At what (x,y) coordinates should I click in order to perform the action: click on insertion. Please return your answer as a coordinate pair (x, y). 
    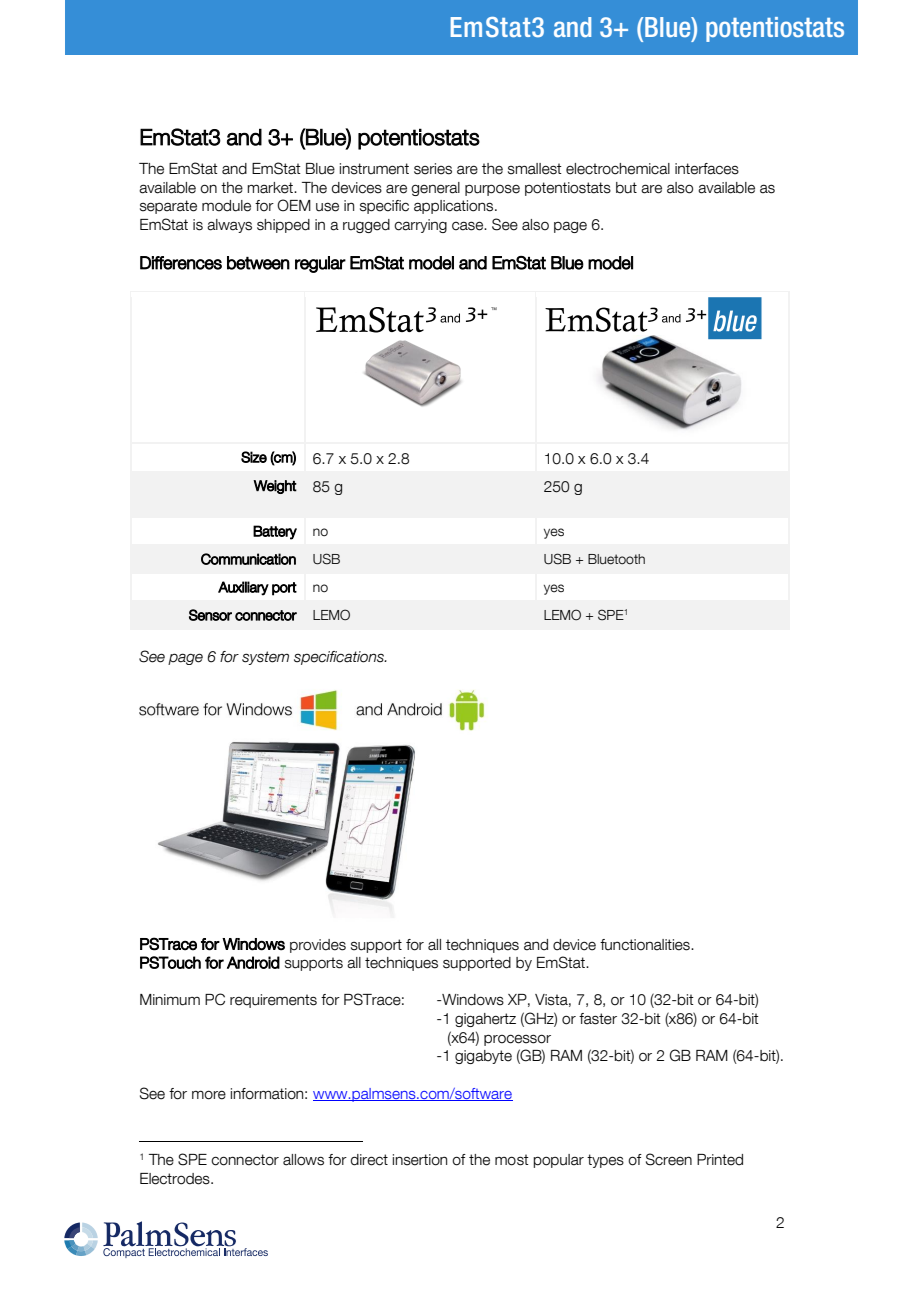
    Looking at the image, I should click on (420, 1160).
